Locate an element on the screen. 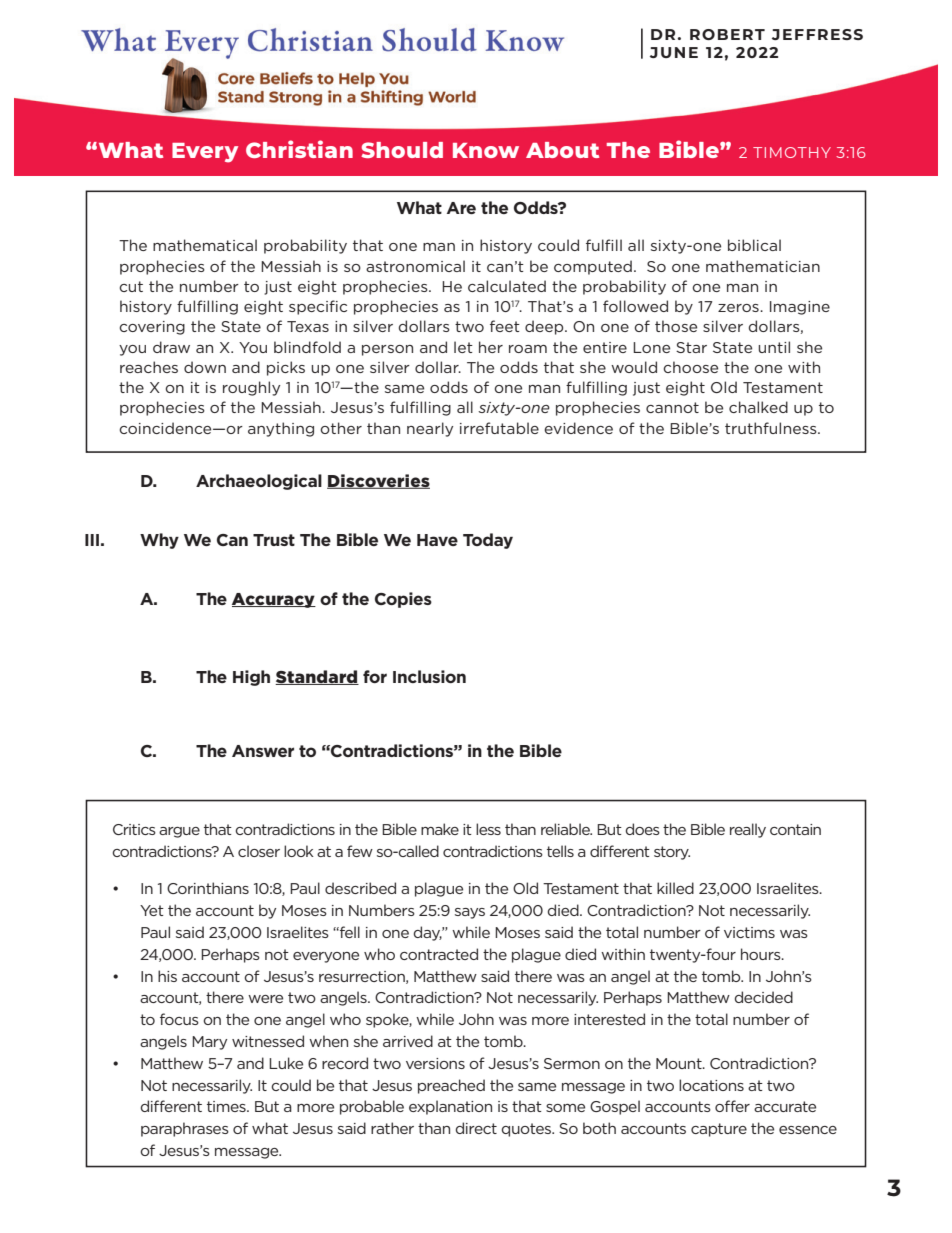 The image size is (952, 1233). down is located at coordinates (205, 367).
